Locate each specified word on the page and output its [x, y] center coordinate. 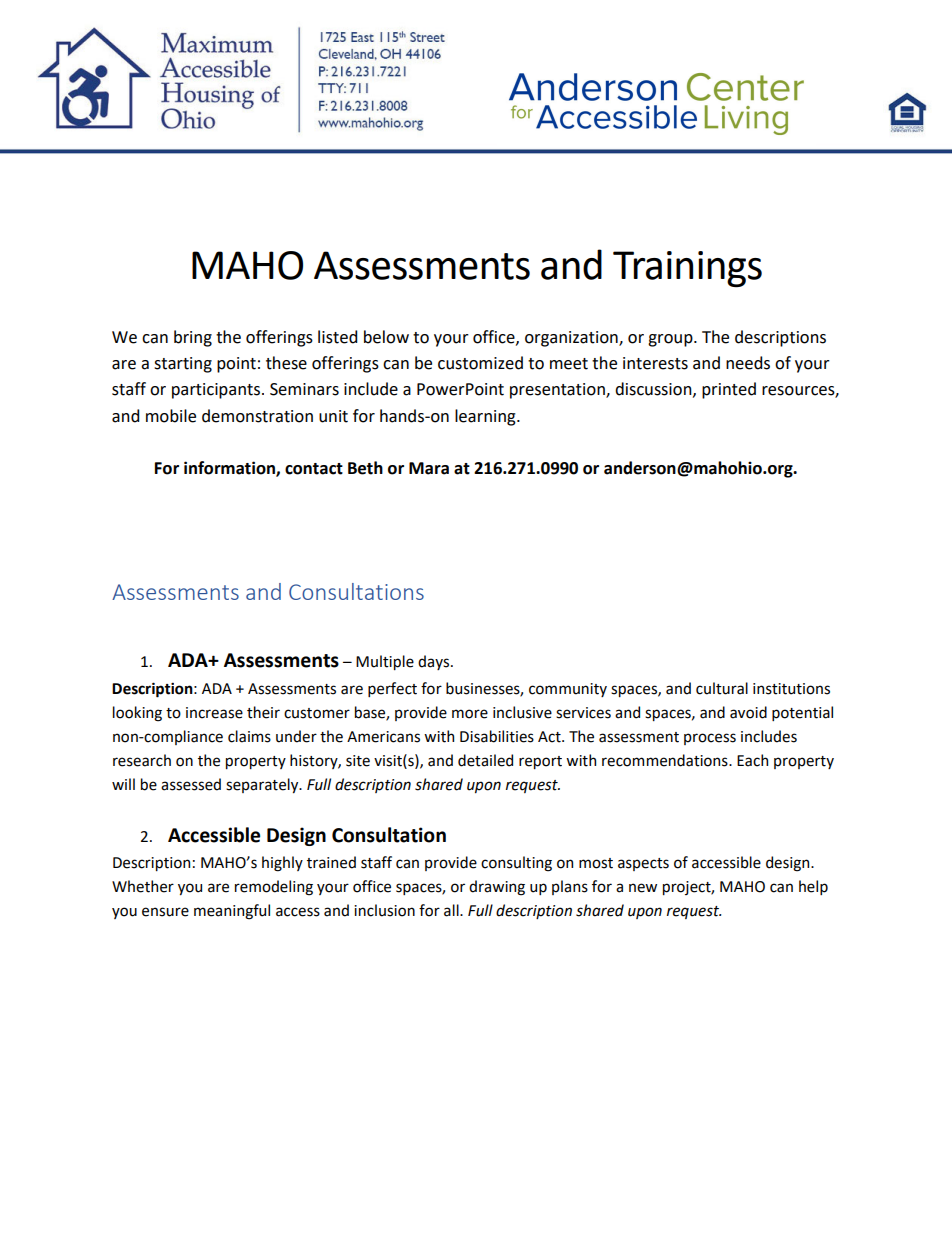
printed [729, 390]
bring [193, 338]
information [230, 469]
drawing [497, 888]
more [470, 714]
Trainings [687, 269]
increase [214, 713]
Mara [429, 468]
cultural [722, 688]
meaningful [232, 912]
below [386, 337]
